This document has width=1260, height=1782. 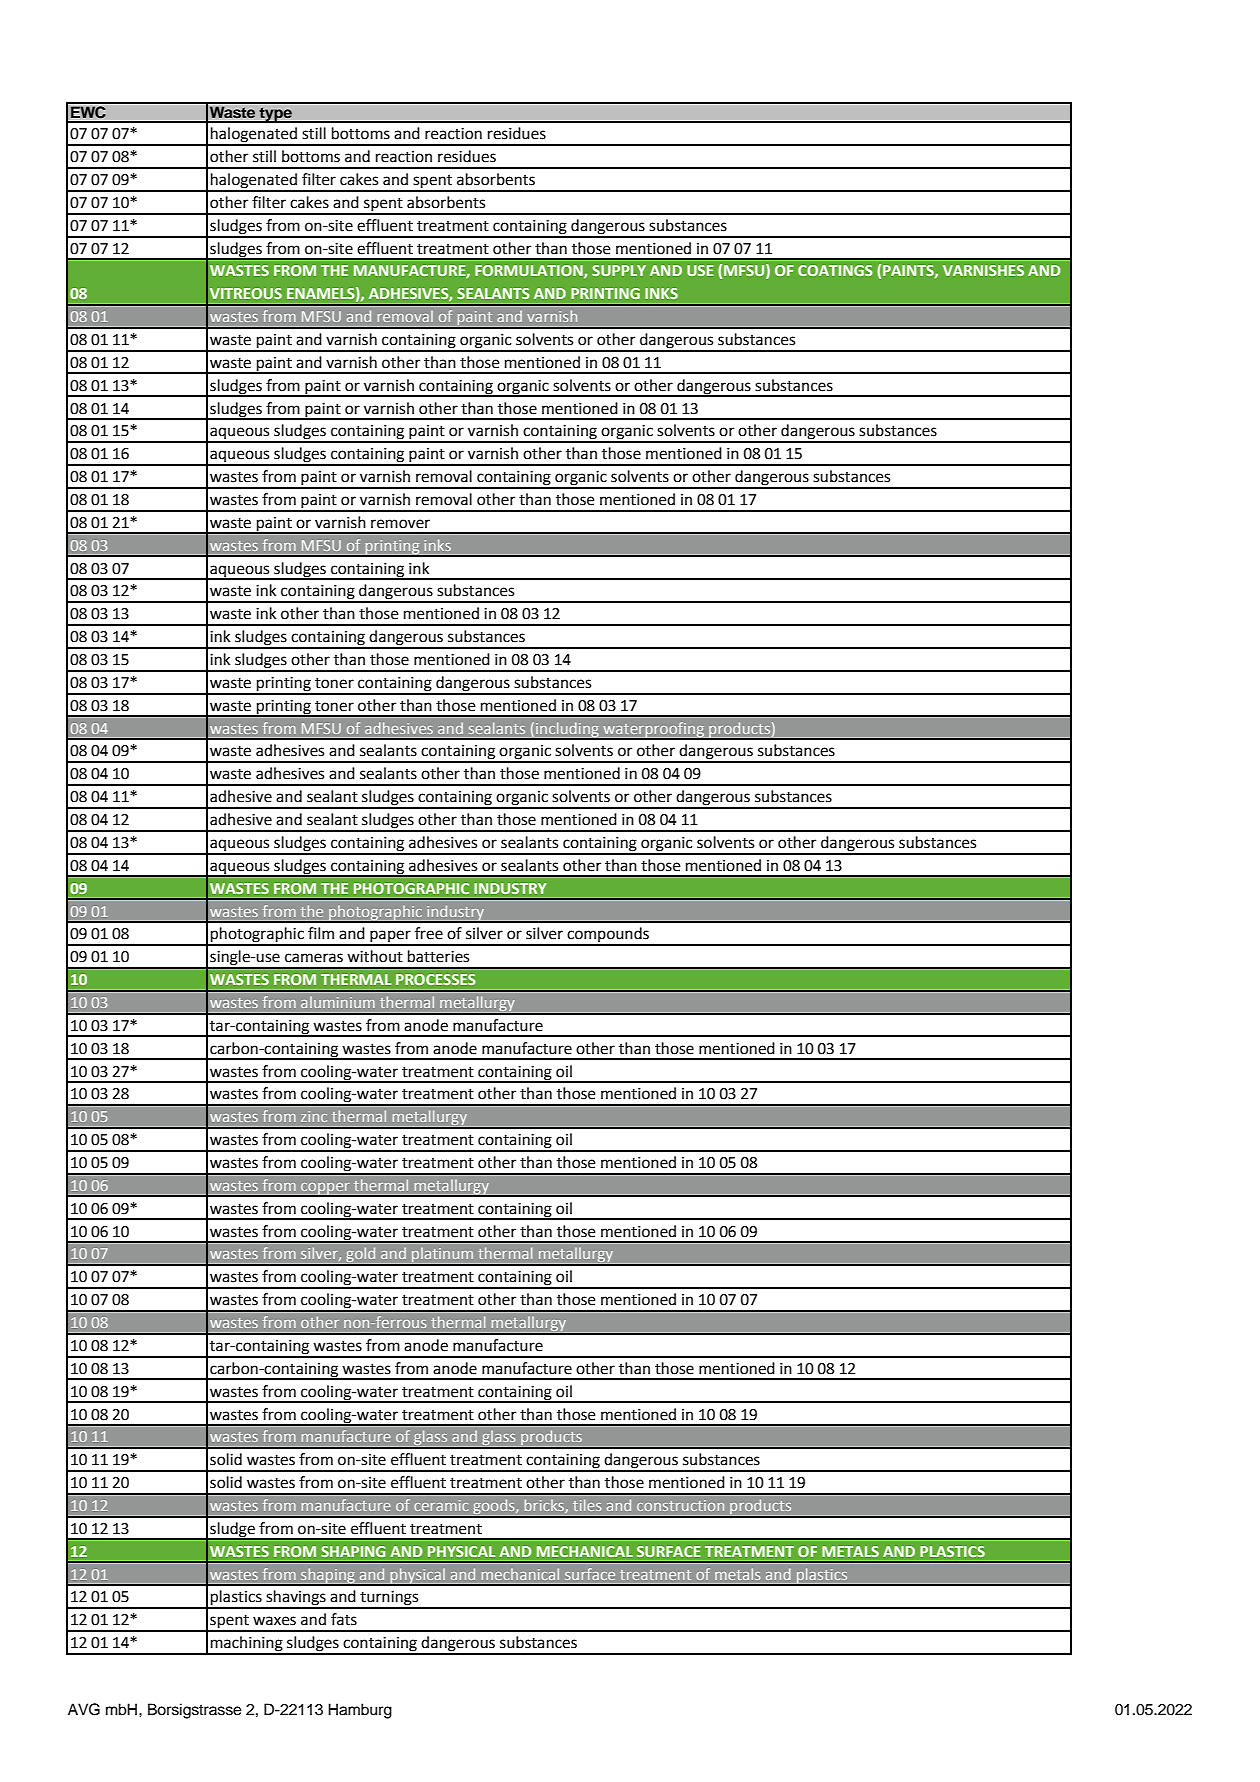 What do you see at coordinates (247, 1645) in the document?
I see `machining` at bounding box center [247, 1645].
